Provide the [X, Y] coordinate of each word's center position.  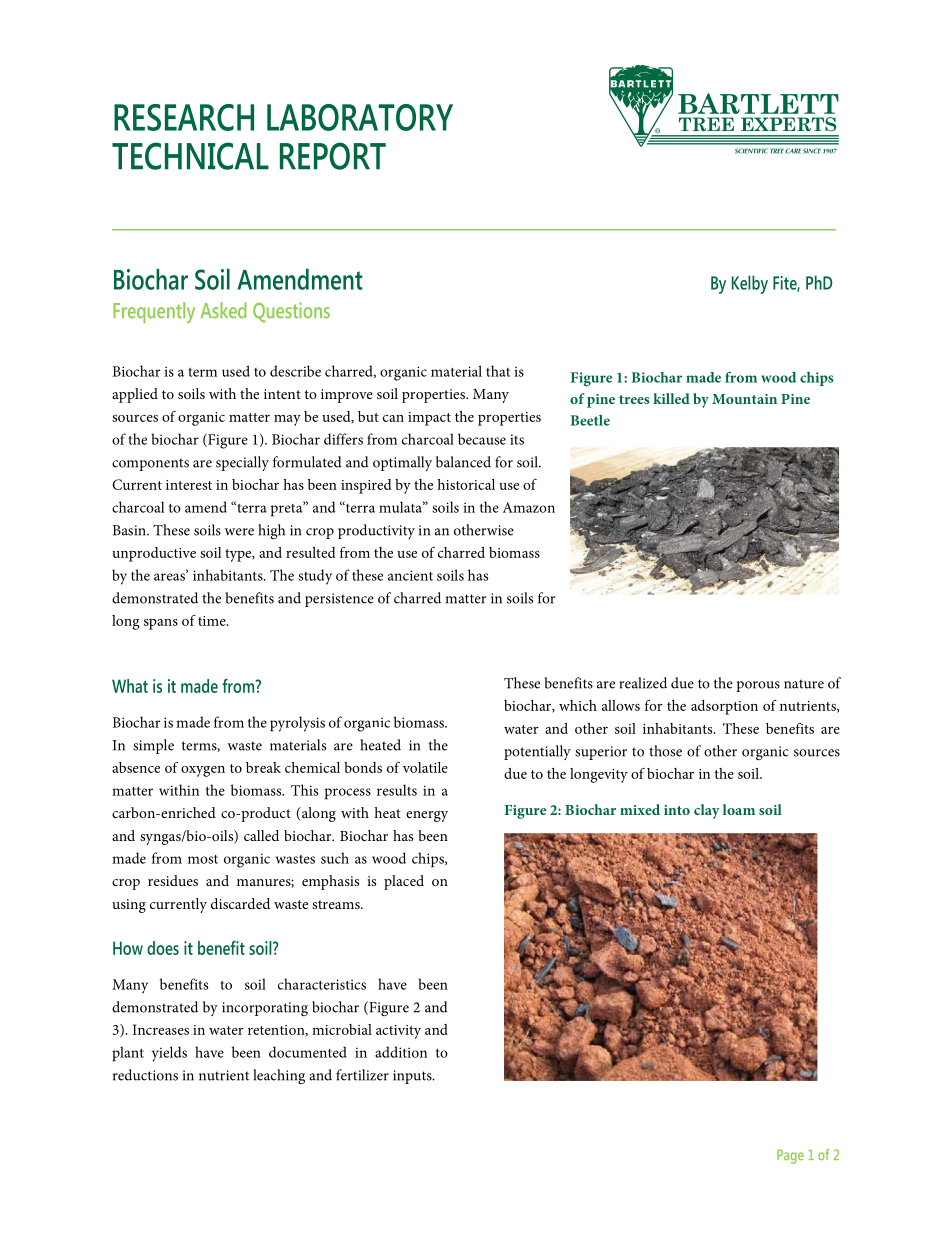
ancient [410, 575]
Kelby [750, 284]
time [213, 621]
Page [790, 1156]
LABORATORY [360, 117]
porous [758, 686]
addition [401, 1052]
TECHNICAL [190, 156]
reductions [145, 1075]
